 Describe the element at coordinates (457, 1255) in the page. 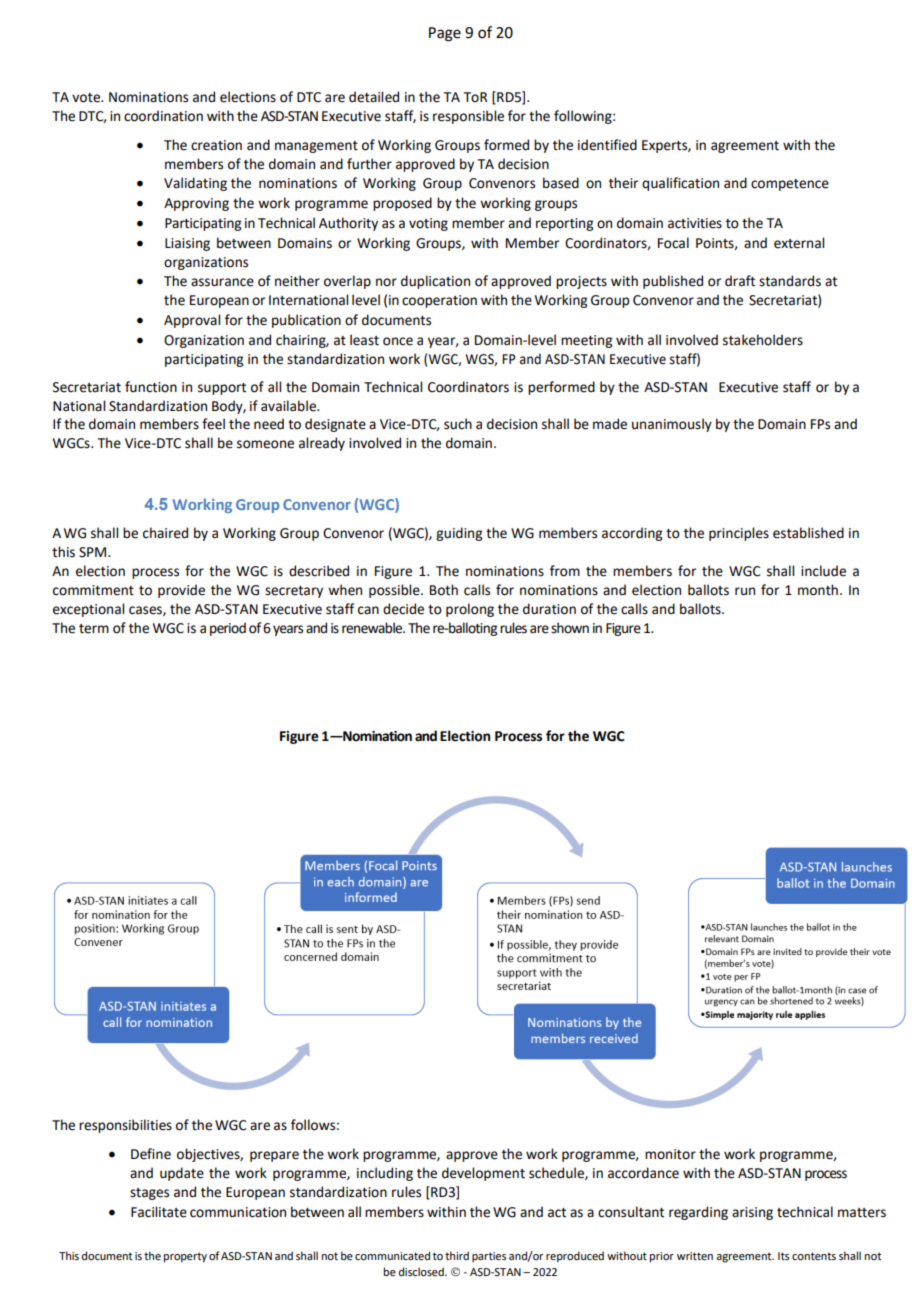

I see `third` at that location.
